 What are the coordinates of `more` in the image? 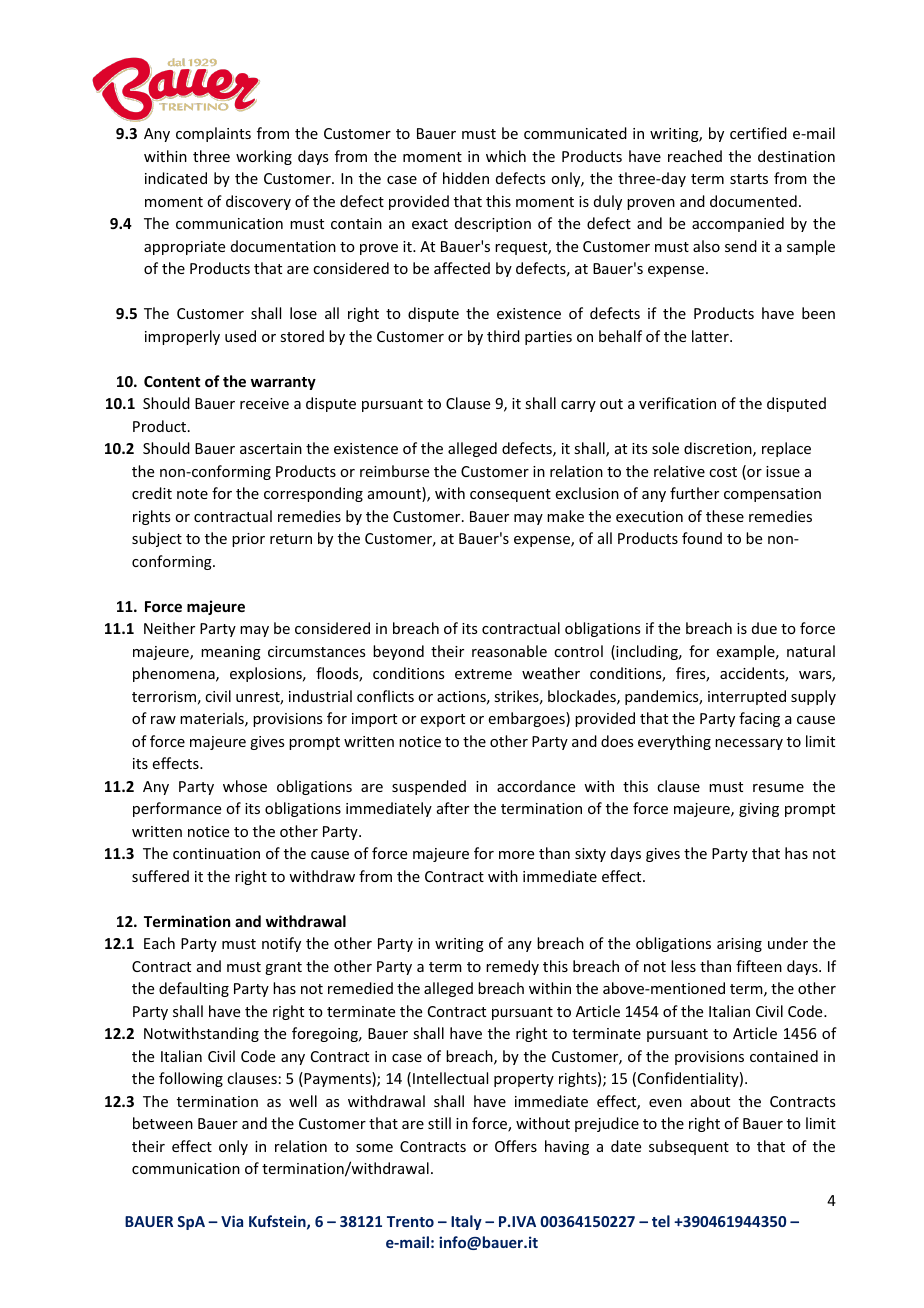 It's located at (516, 855).
